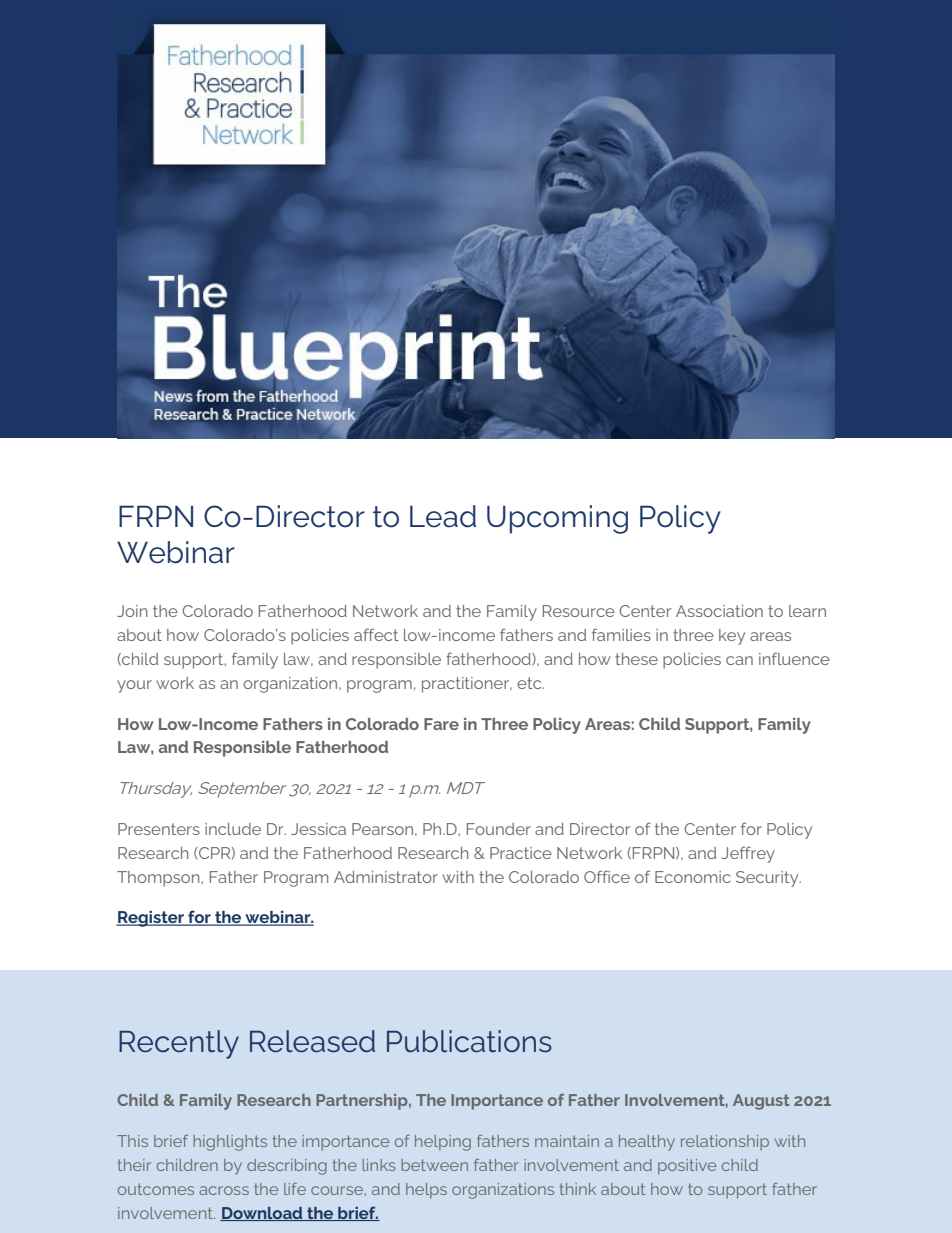 Image resolution: width=952 pixels, height=1233 pixels. Describe the element at coordinates (426, 1191) in the screenshot. I see `helps` at that location.
